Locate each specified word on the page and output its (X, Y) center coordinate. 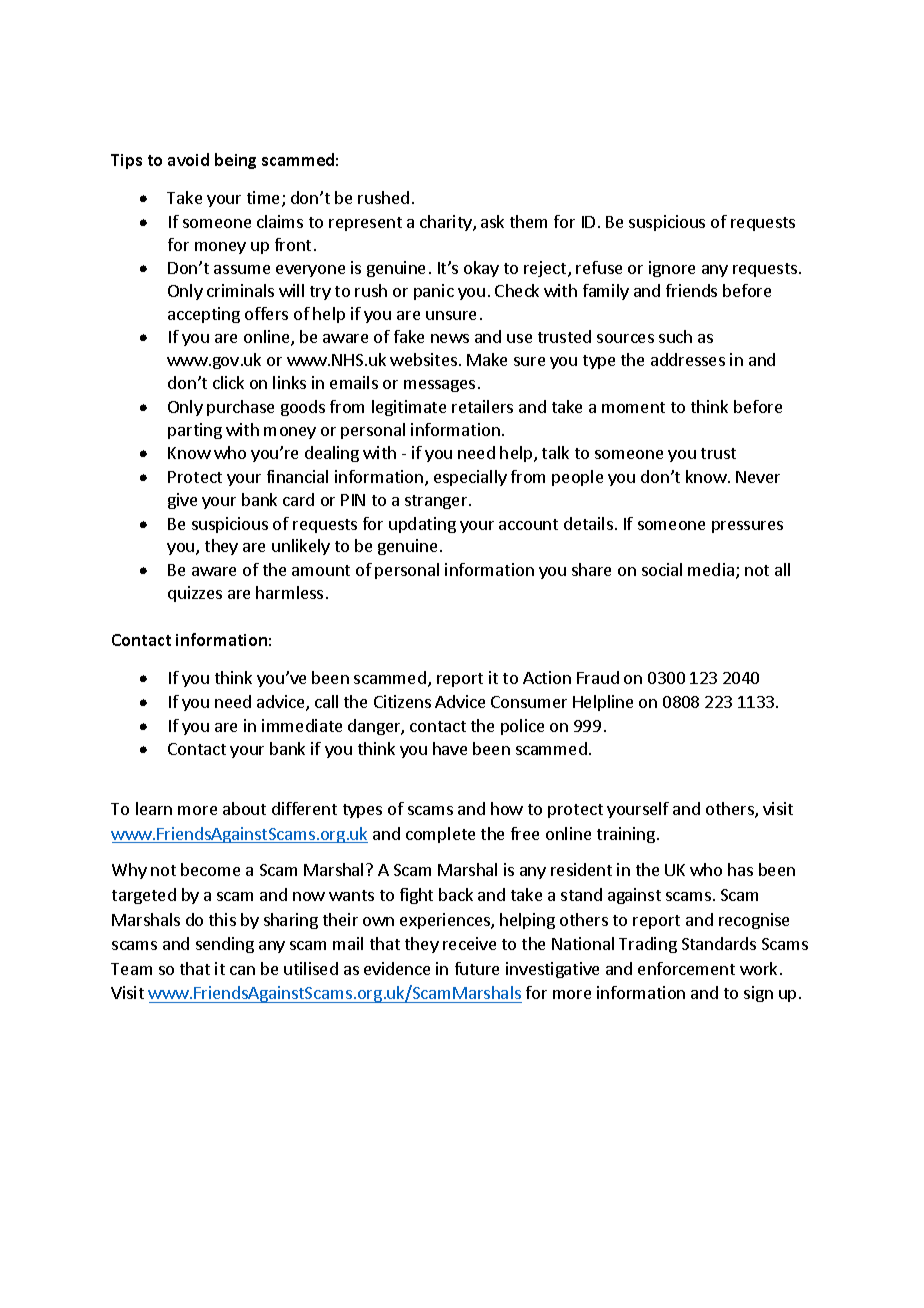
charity (447, 223)
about (244, 808)
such (675, 336)
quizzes (195, 594)
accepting (204, 315)
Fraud (598, 677)
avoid (188, 159)
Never (758, 477)
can (242, 970)
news (450, 338)
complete (440, 835)
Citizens (402, 701)
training (626, 835)
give (182, 501)
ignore (672, 269)
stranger (437, 502)
